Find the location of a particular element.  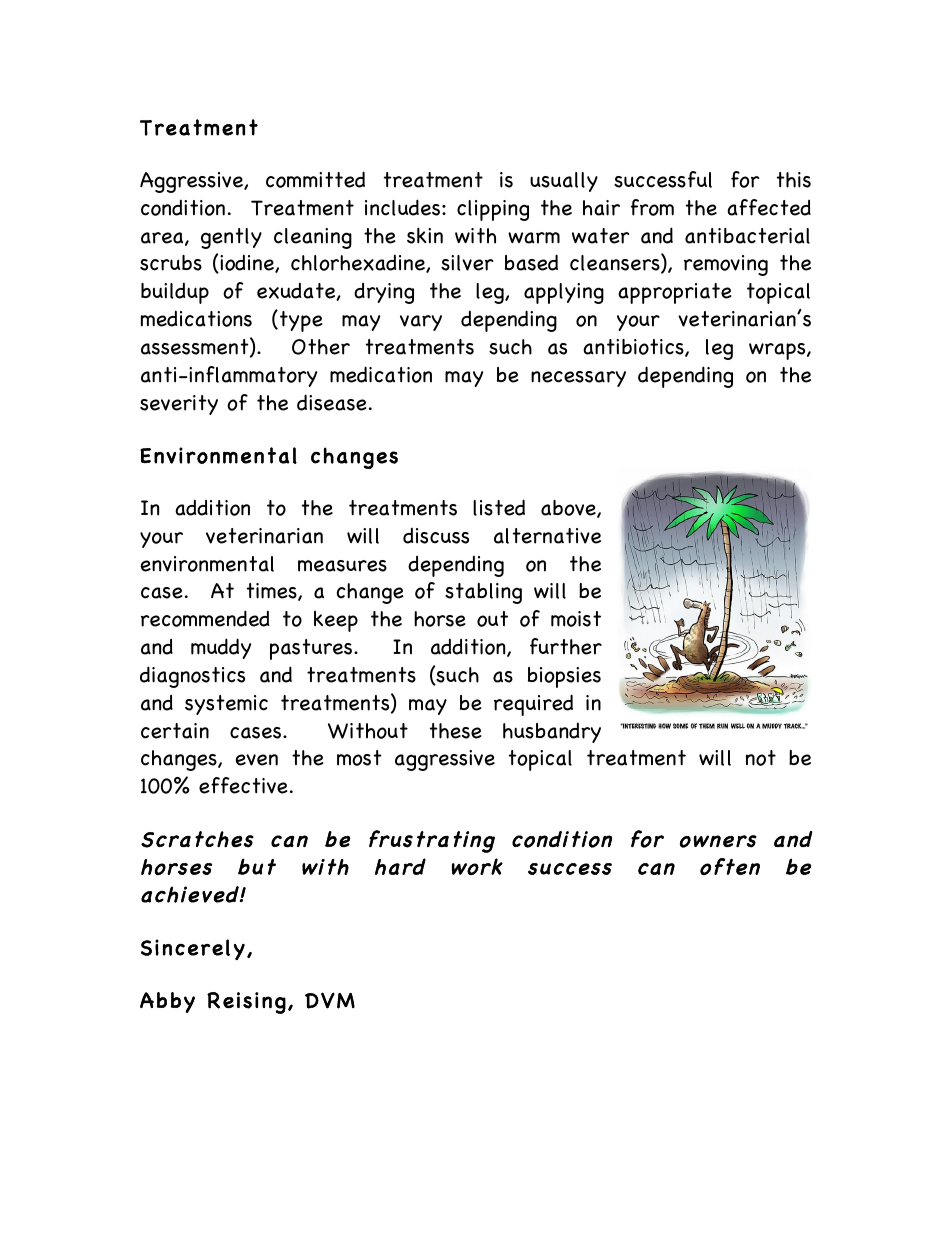

husbandry is located at coordinates (552, 732).
